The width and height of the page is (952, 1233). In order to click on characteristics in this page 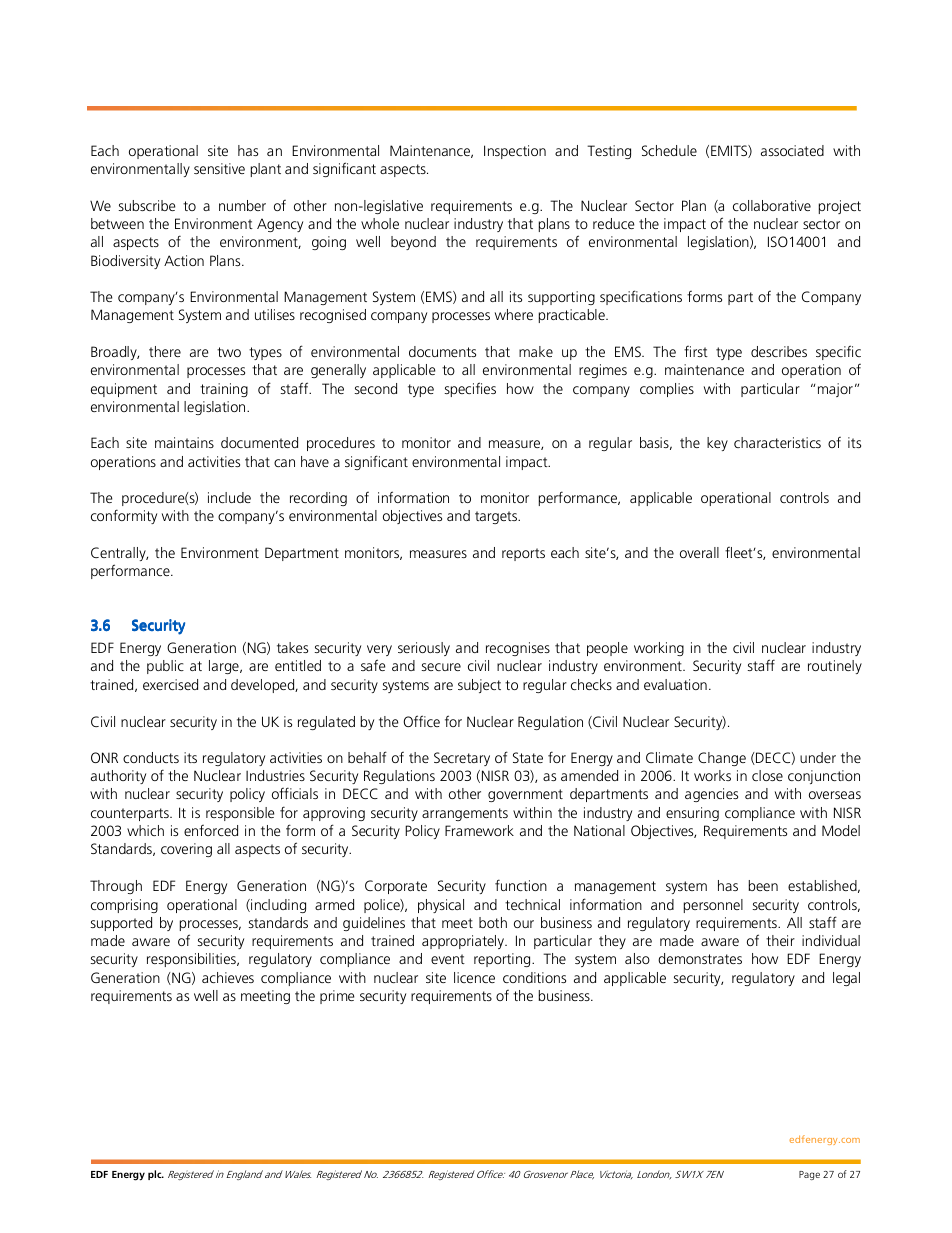, I will do `click(777, 442)`.
